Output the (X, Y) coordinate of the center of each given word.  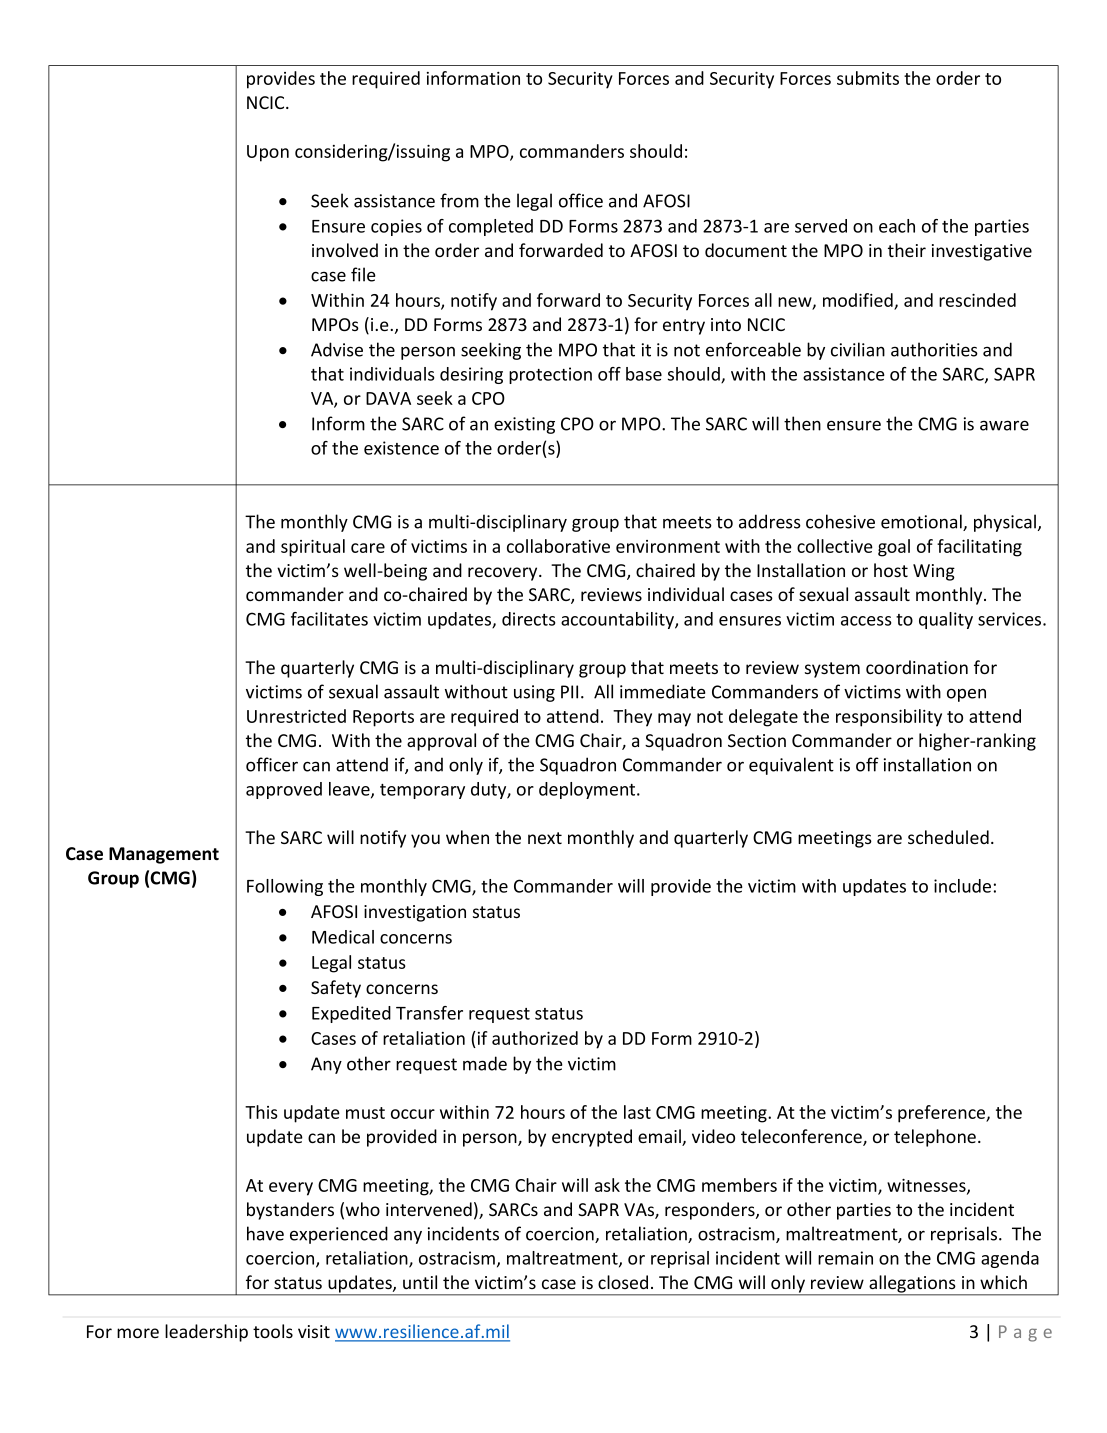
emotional (922, 522)
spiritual (313, 548)
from (459, 200)
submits (868, 78)
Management (164, 855)
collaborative (558, 546)
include (962, 886)
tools (273, 1331)
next (545, 838)
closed (623, 1282)
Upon (268, 153)
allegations (912, 1285)
